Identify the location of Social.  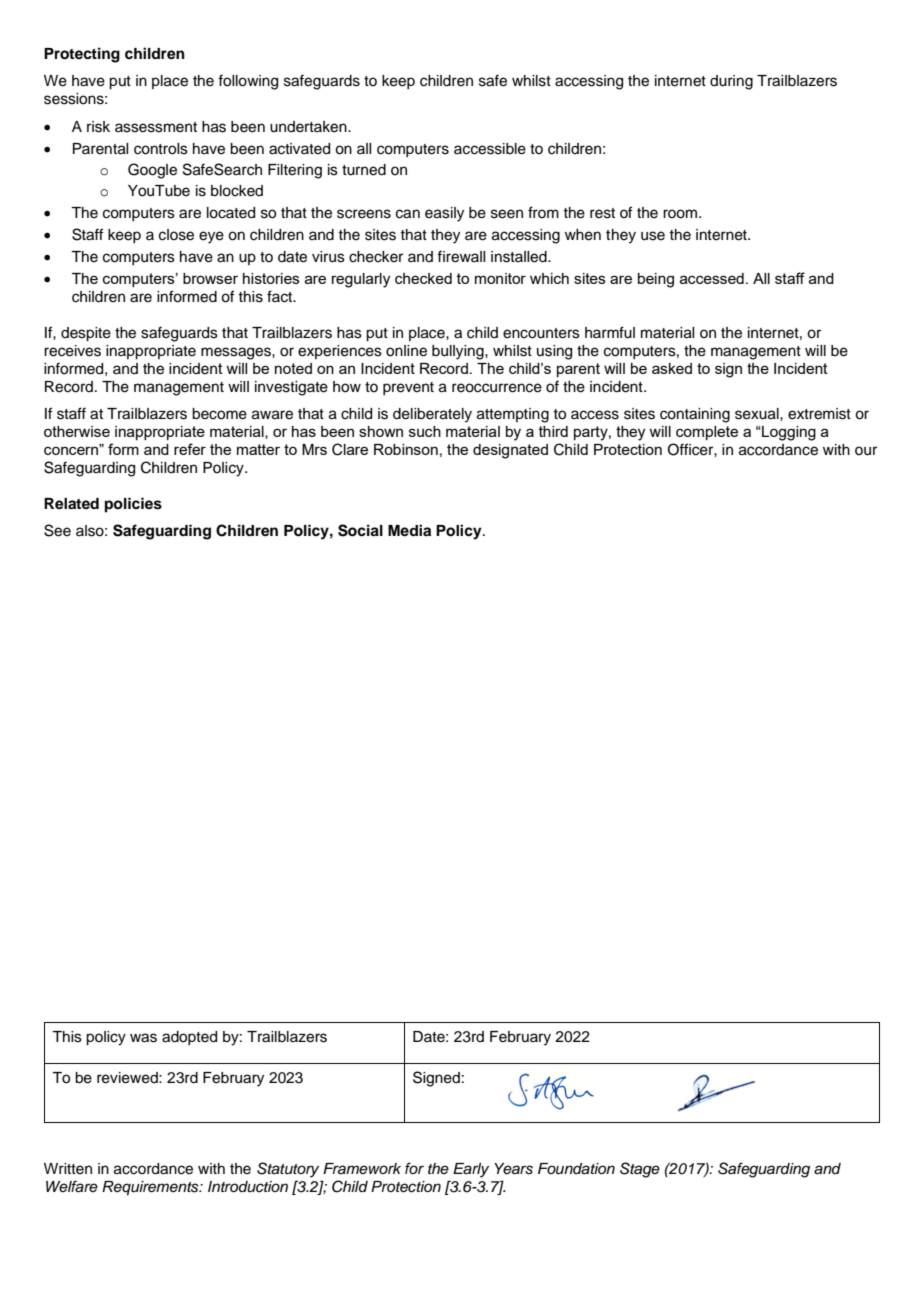
(360, 530).
